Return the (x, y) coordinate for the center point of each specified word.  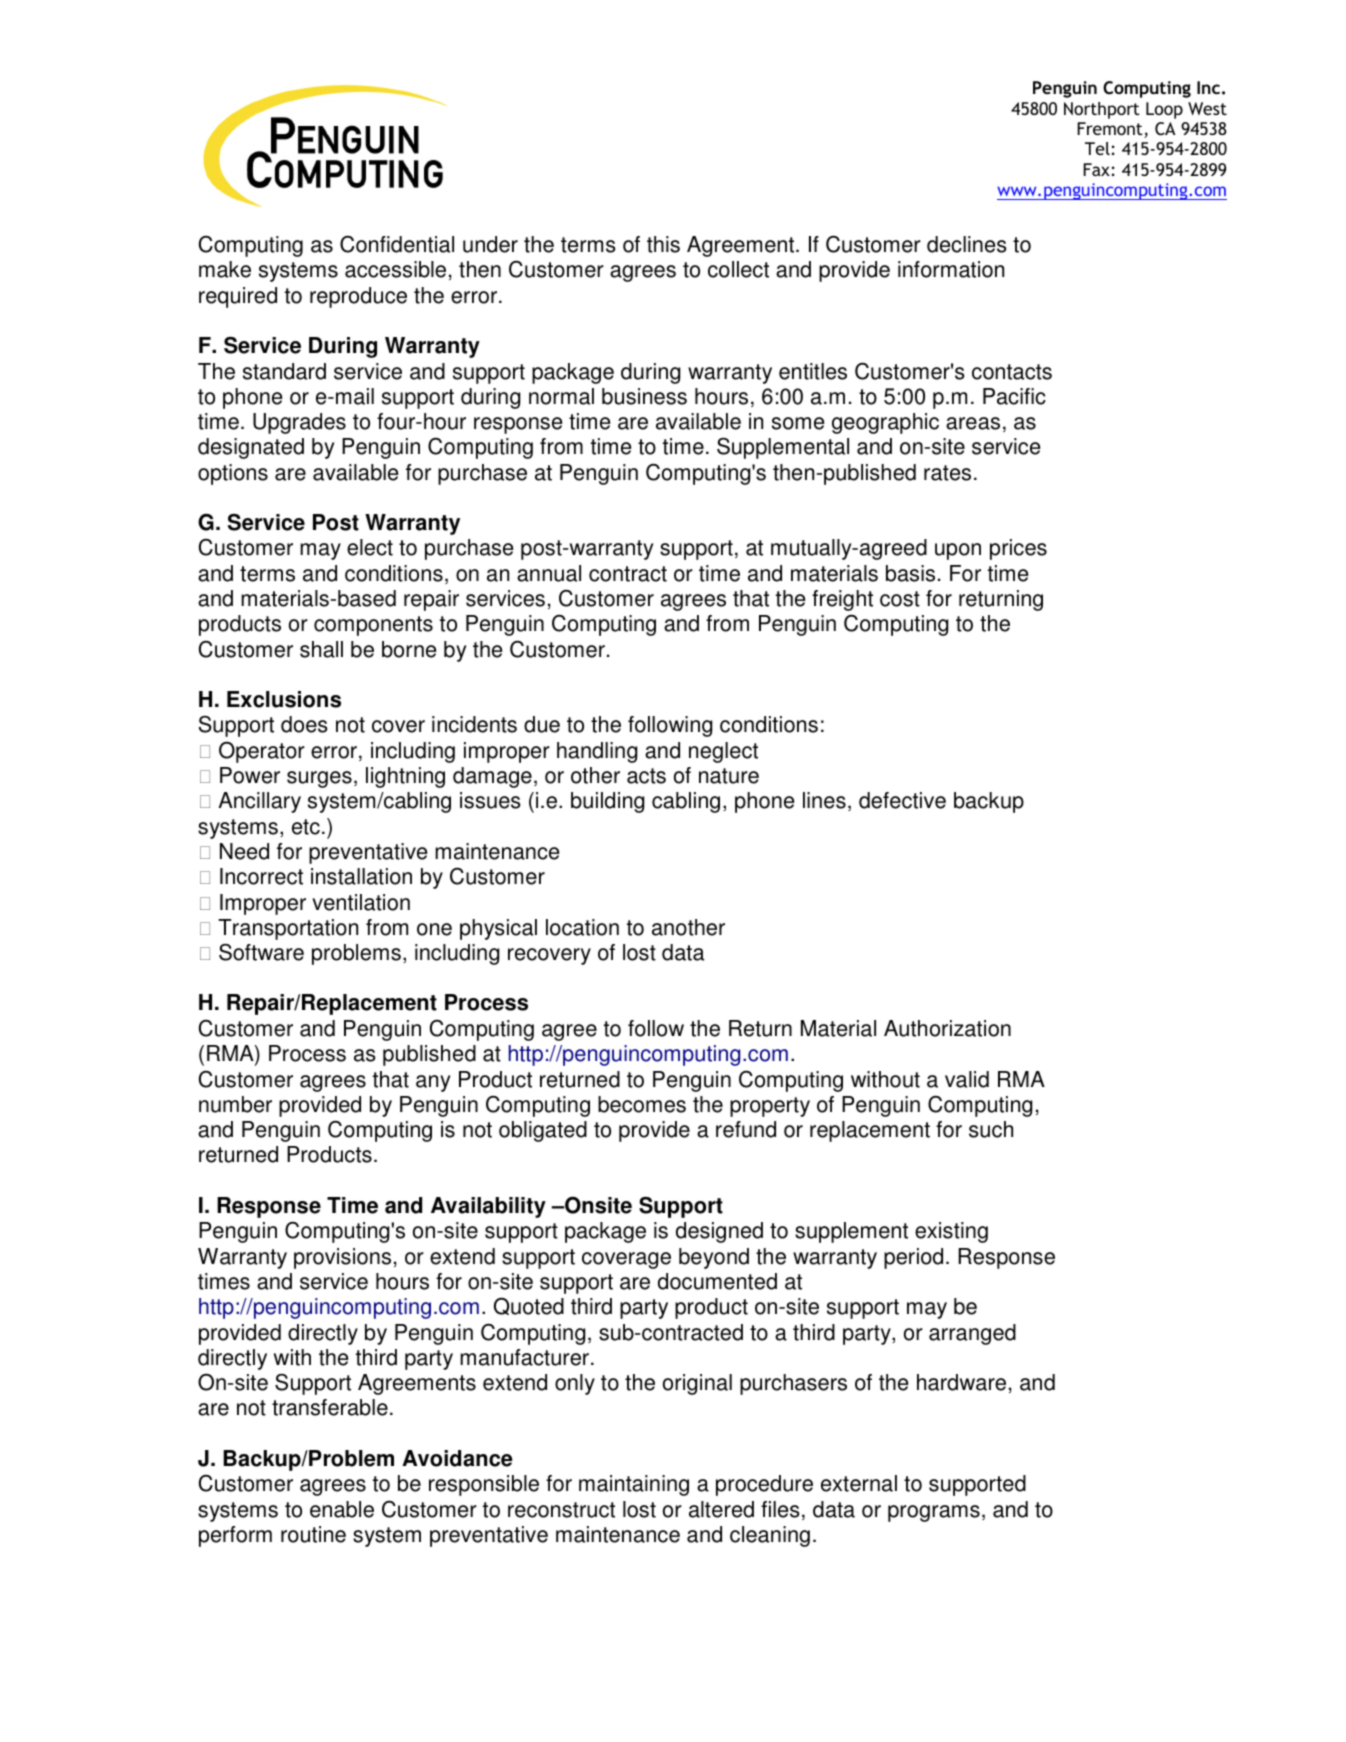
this (663, 244)
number (235, 1104)
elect (370, 547)
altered (721, 1509)
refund (746, 1129)
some (798, 423)
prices (1018, 549)
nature (729, 776)
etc (306, 827)
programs (934, 1513)
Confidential (397, 244)
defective (902, 800)
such (991, 1129)
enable (342, 1509)
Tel (1097, 148)
